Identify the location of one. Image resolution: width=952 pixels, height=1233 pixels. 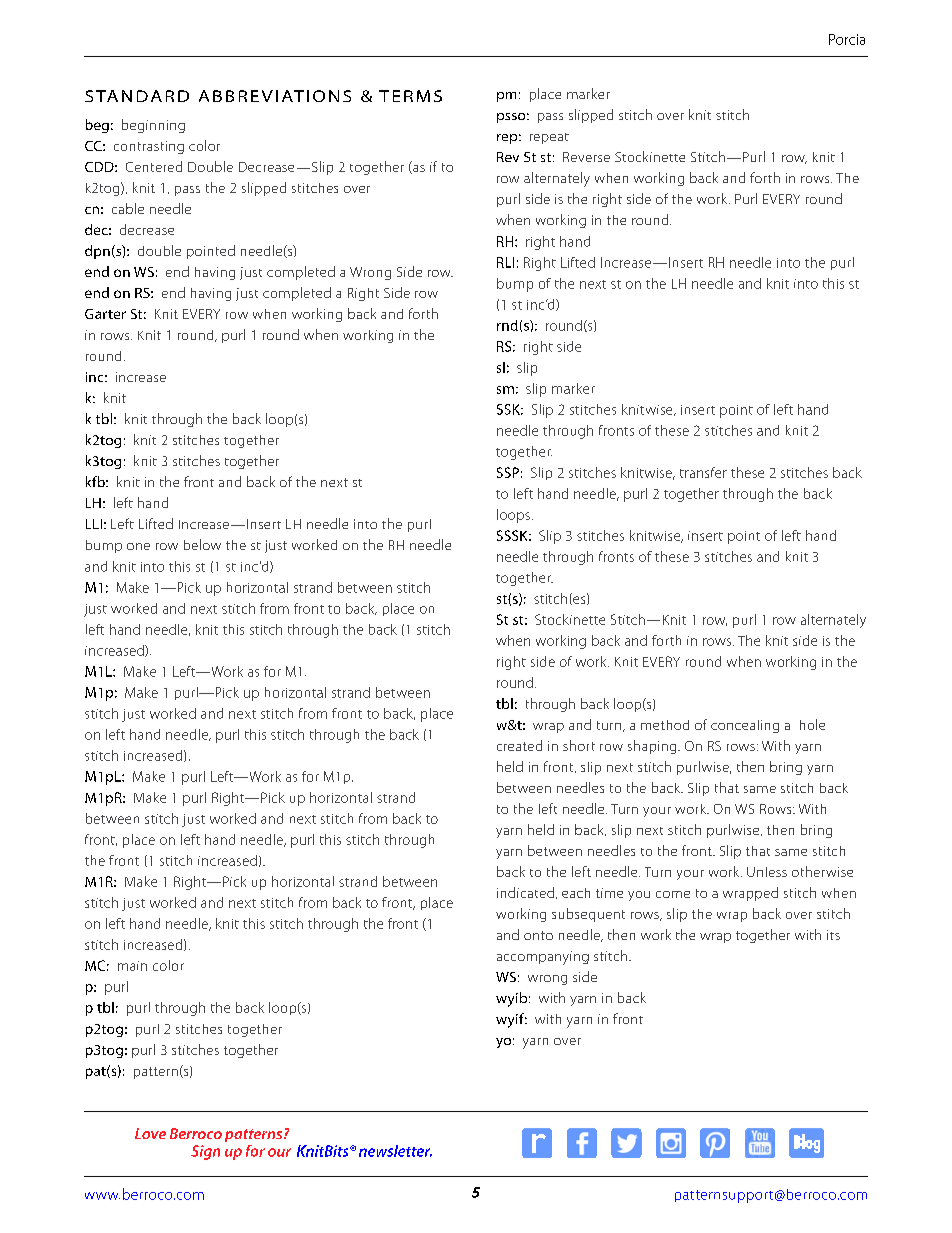
(138, 546).
